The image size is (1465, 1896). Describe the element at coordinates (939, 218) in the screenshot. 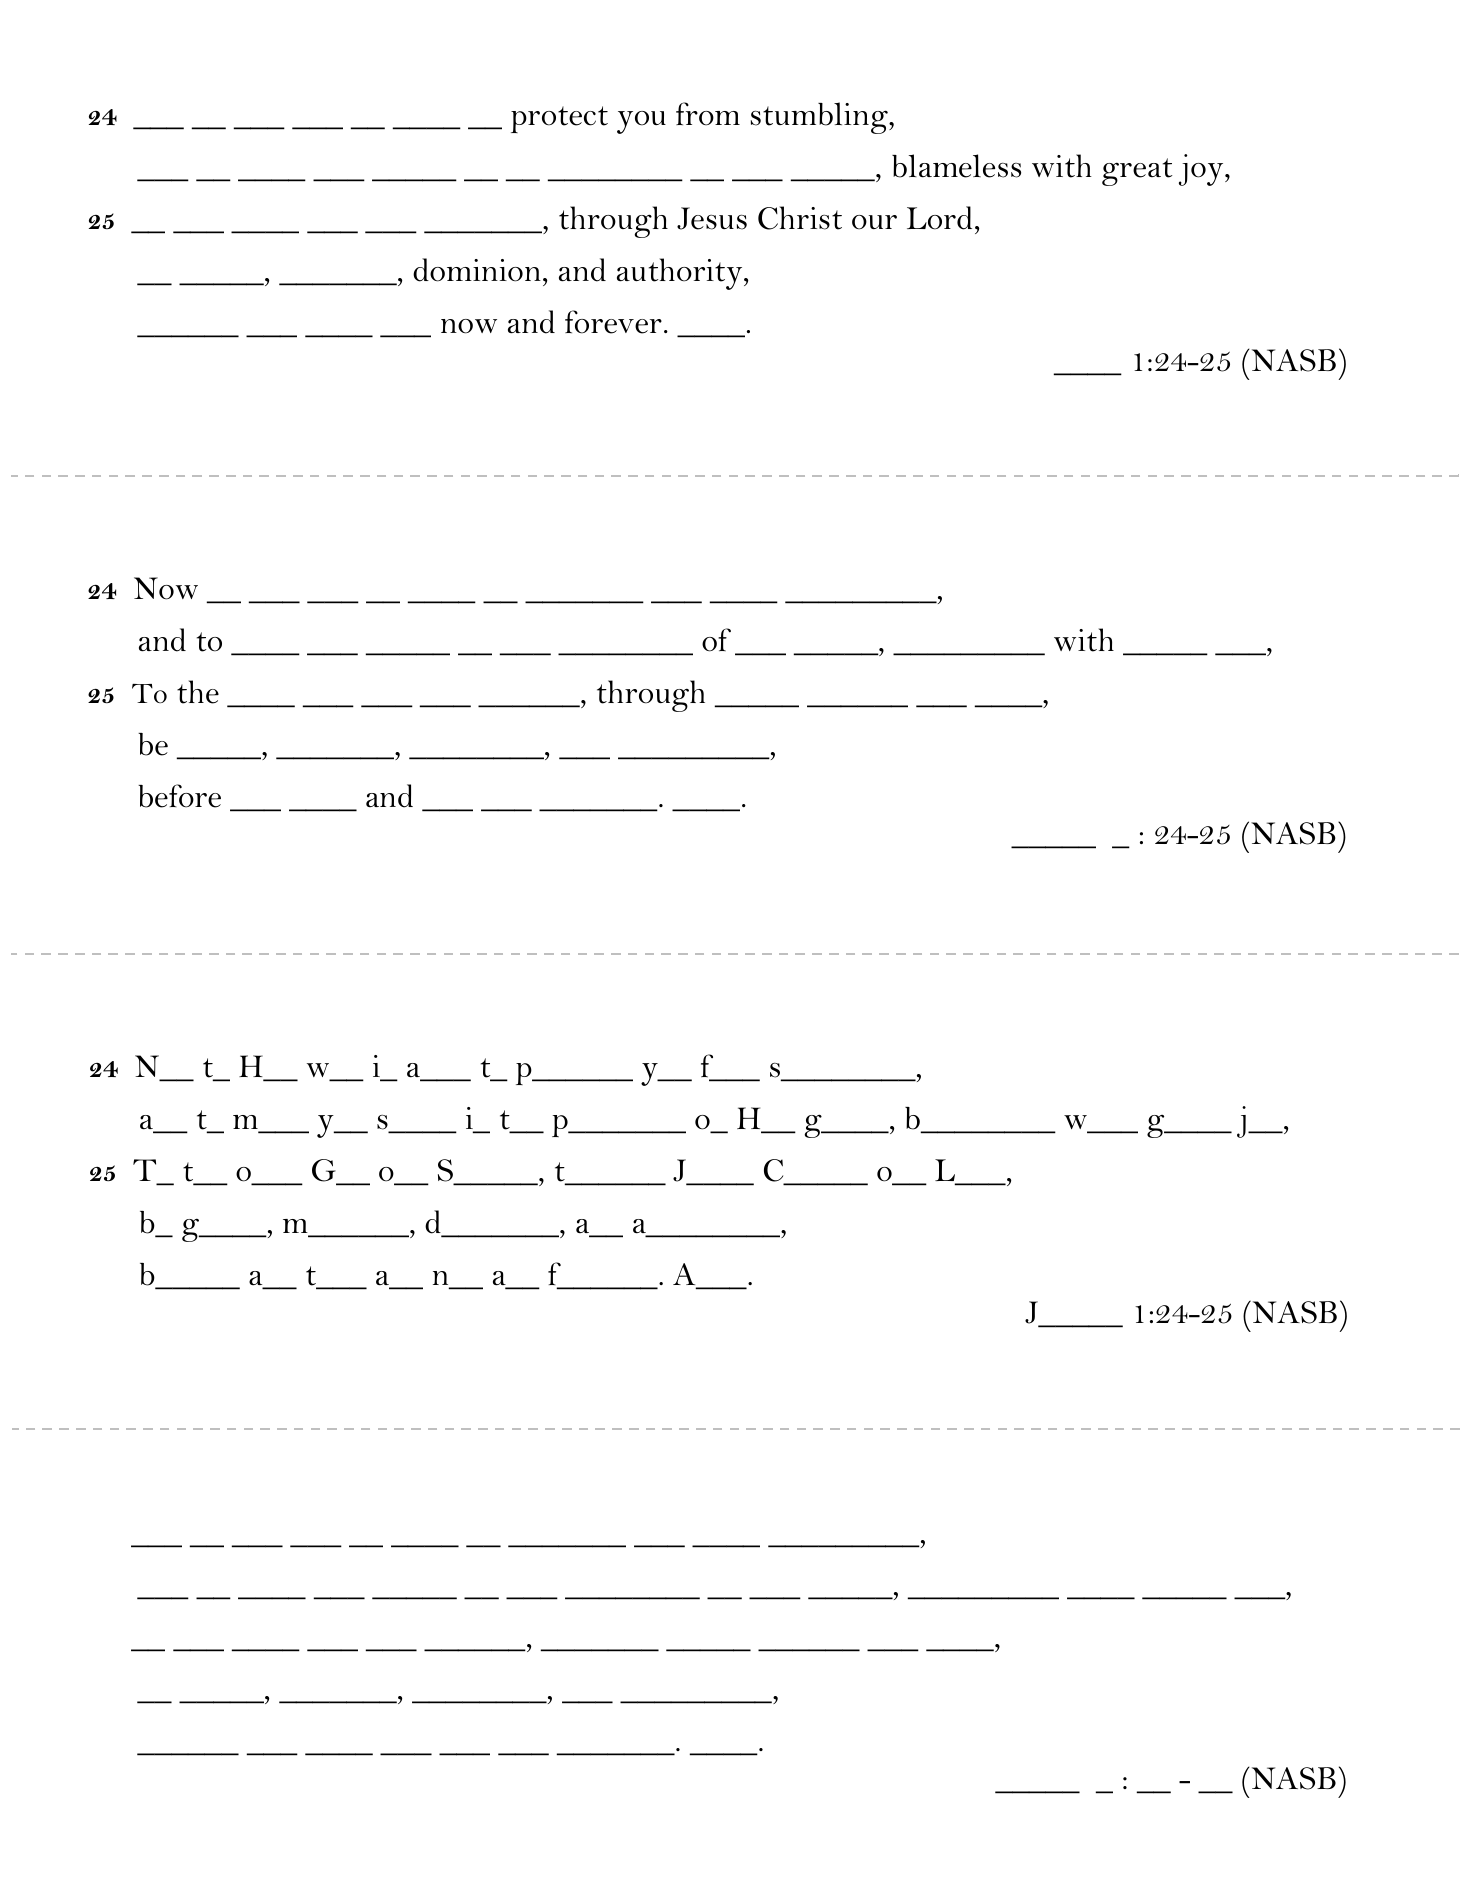

I see `Lord` at that location.
